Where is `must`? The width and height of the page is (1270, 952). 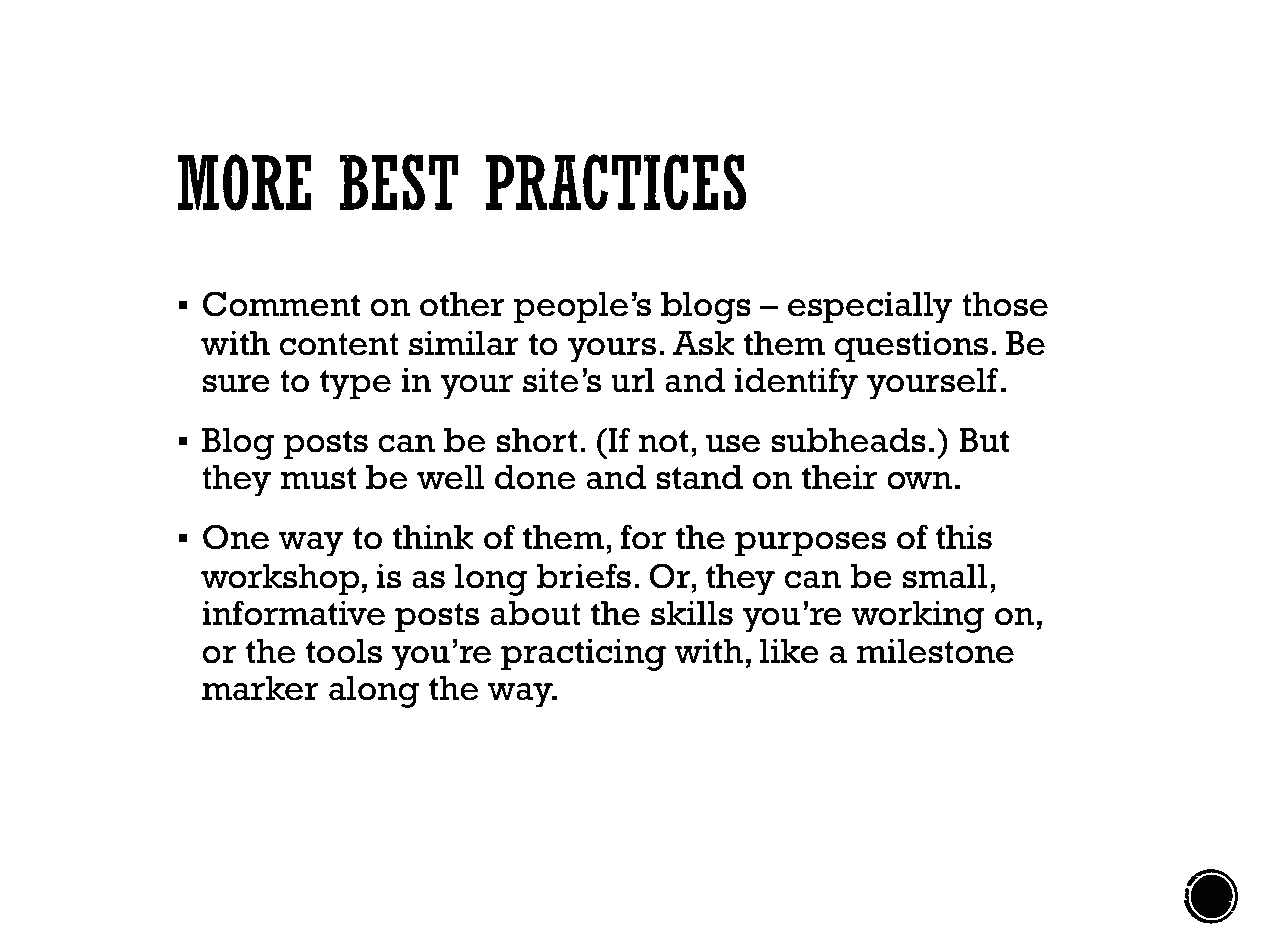
must is located at coordinates (318, 478).
